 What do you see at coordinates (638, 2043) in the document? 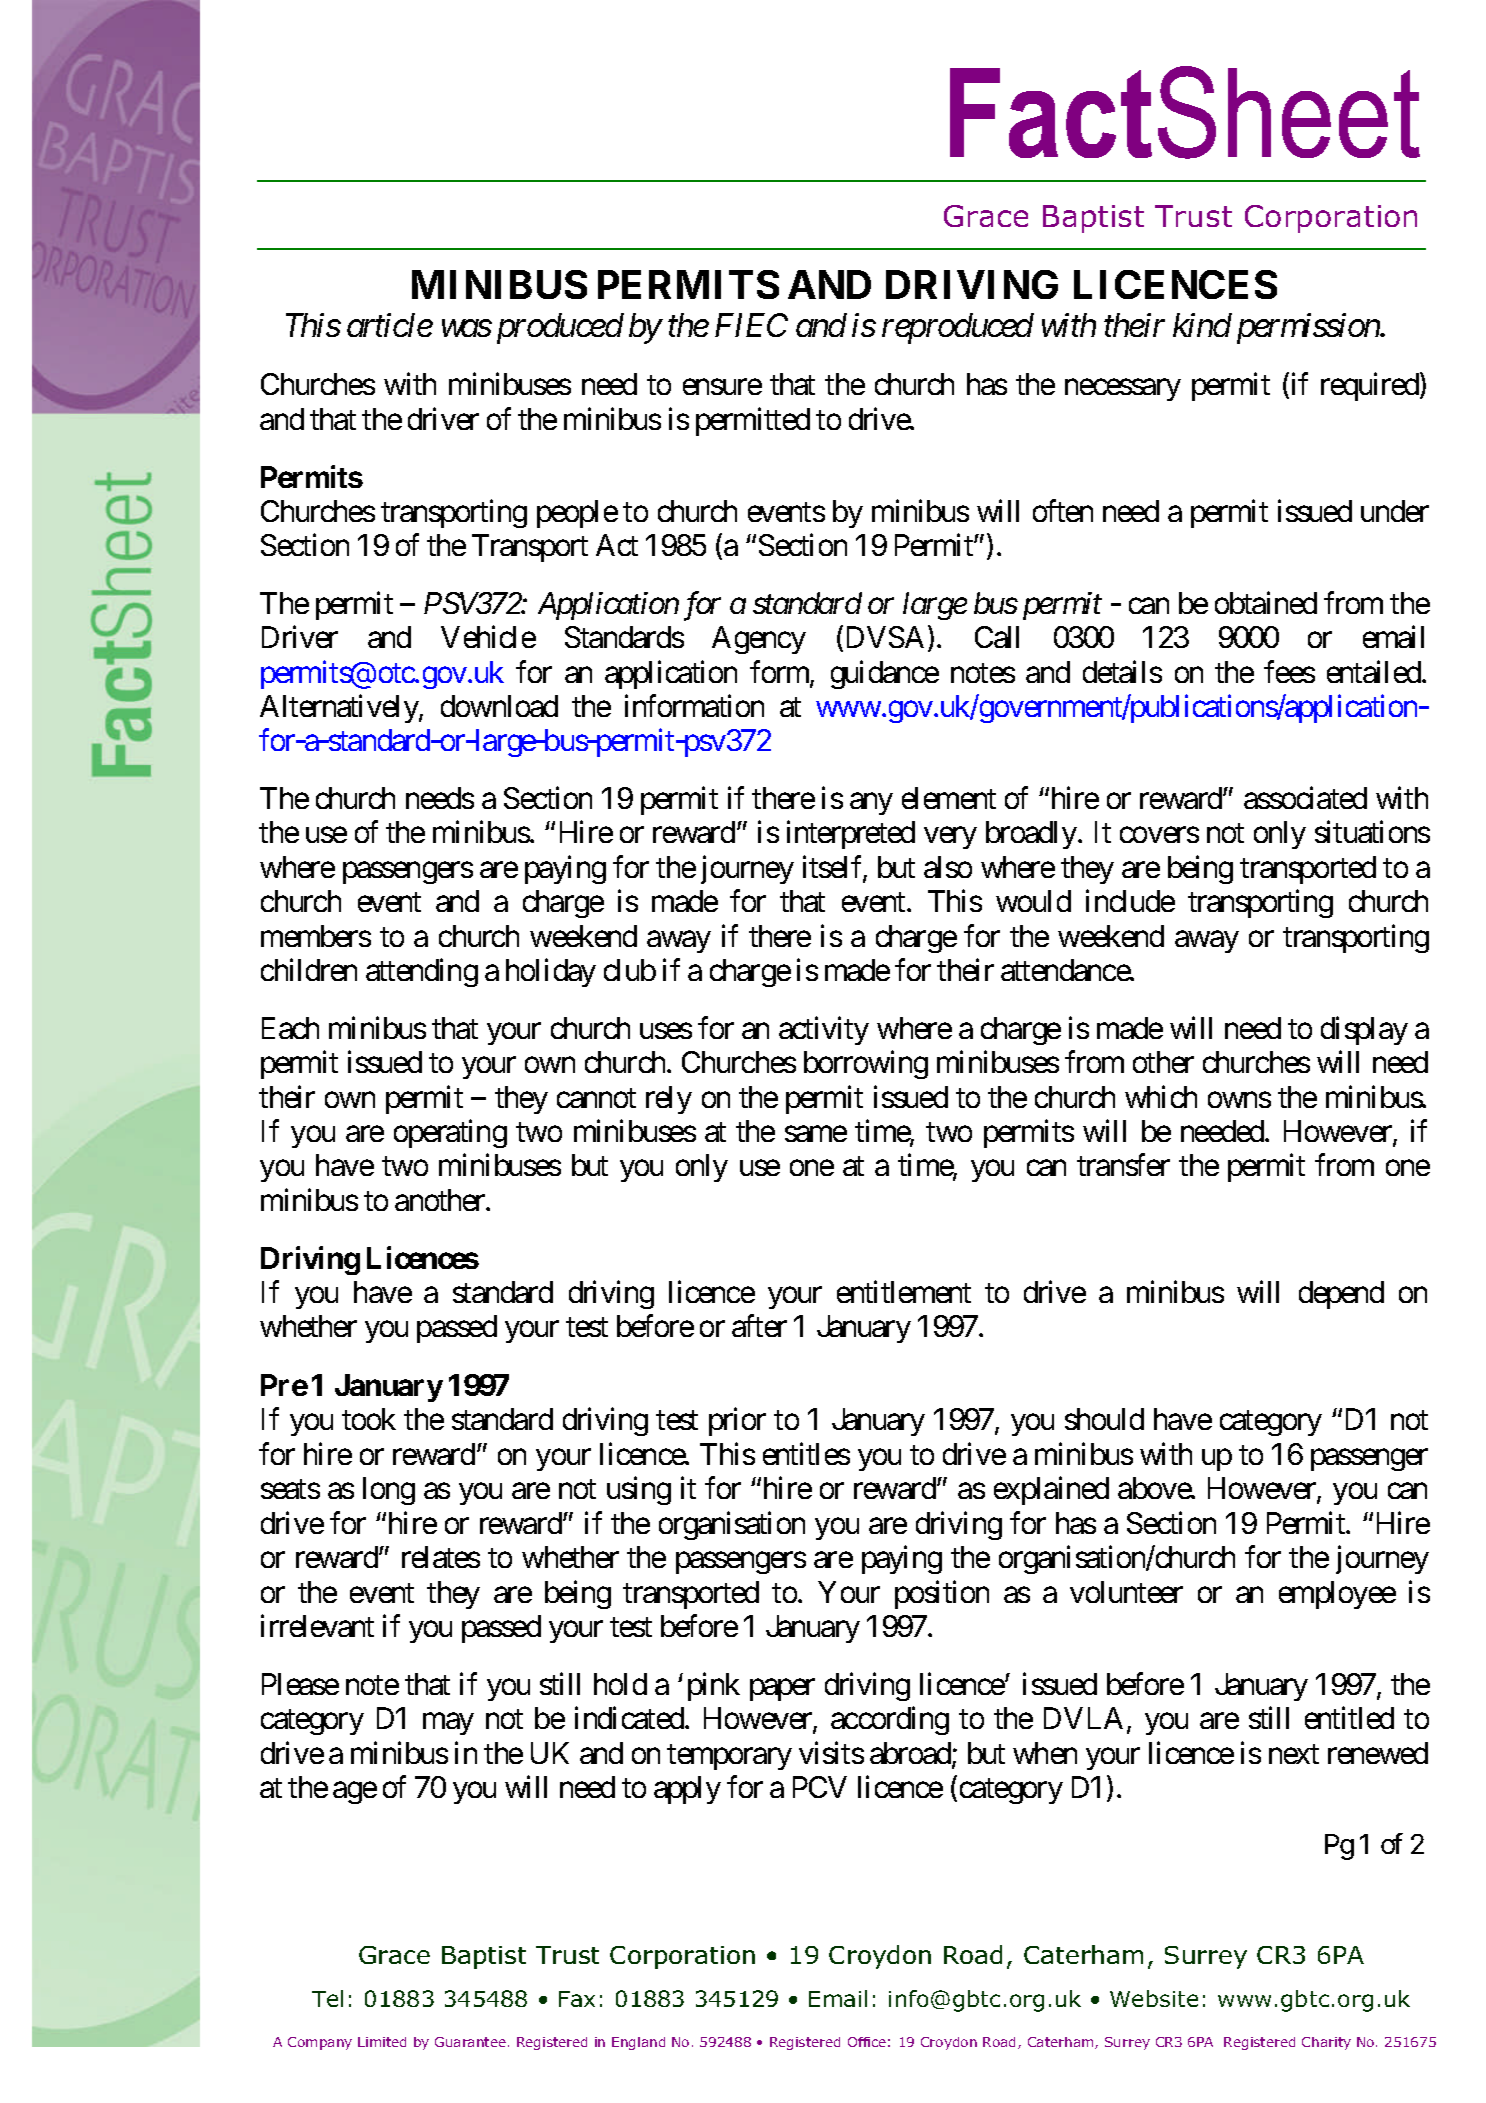
I see `England` at bounding box center [638, 2043].
